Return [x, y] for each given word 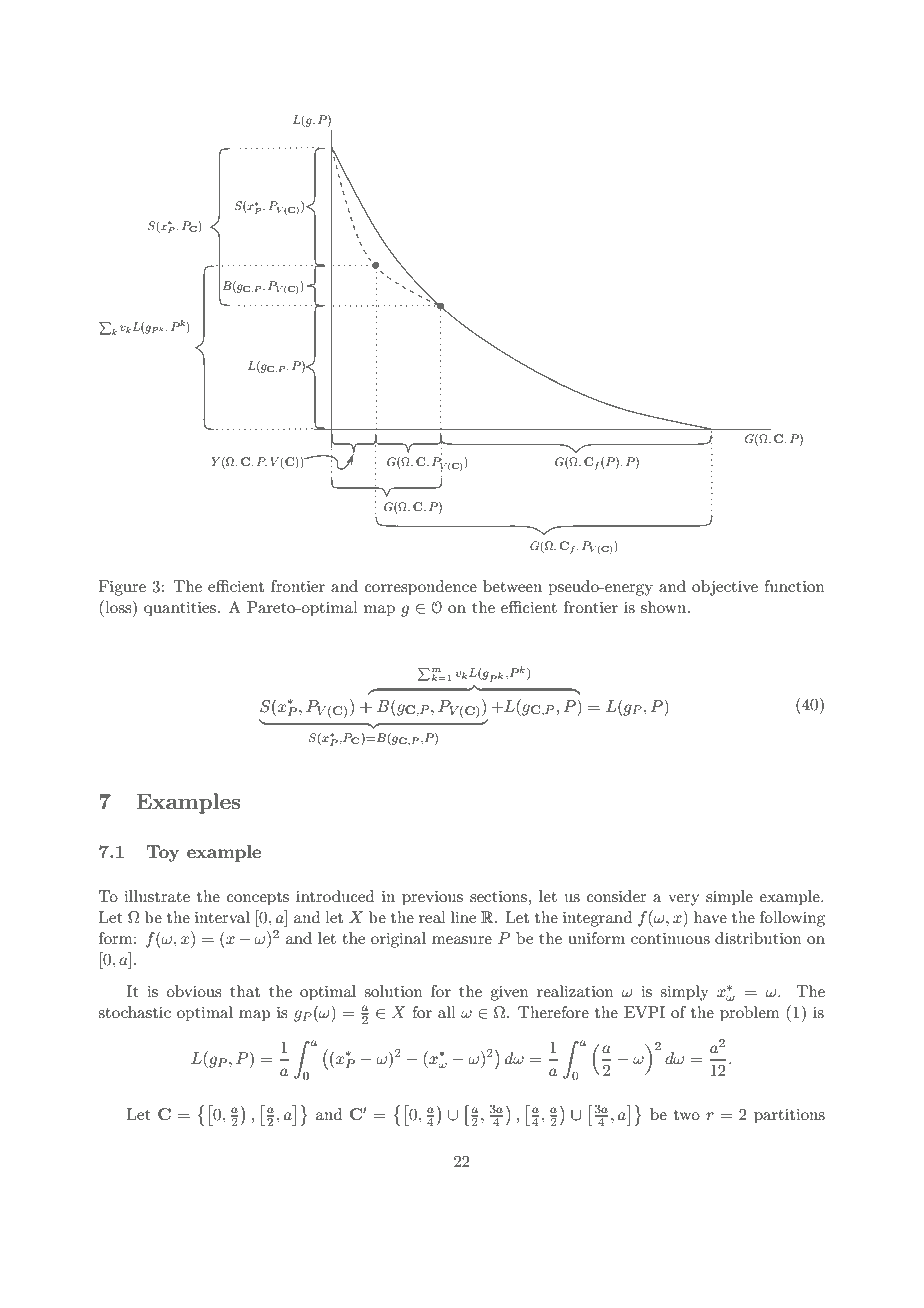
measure [462, 940]
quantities [180, 609]
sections [498, 896]
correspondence [421, 588]
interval [222, 917]
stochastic [134, 1012]
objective [725, 588]
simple [729, 898]
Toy [162, 853]
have [710, 917]
